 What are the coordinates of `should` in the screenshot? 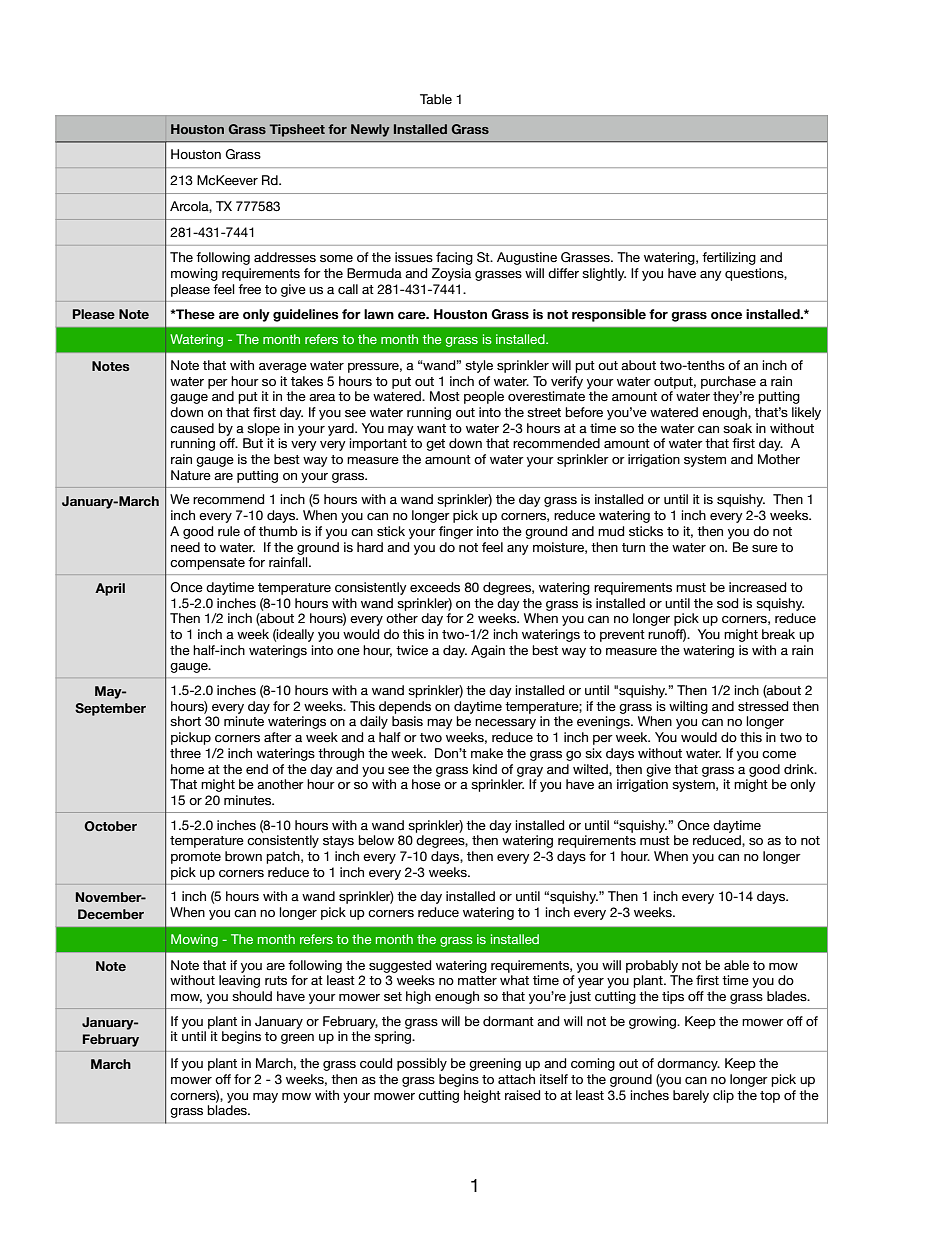 It's located at (252, 996).
